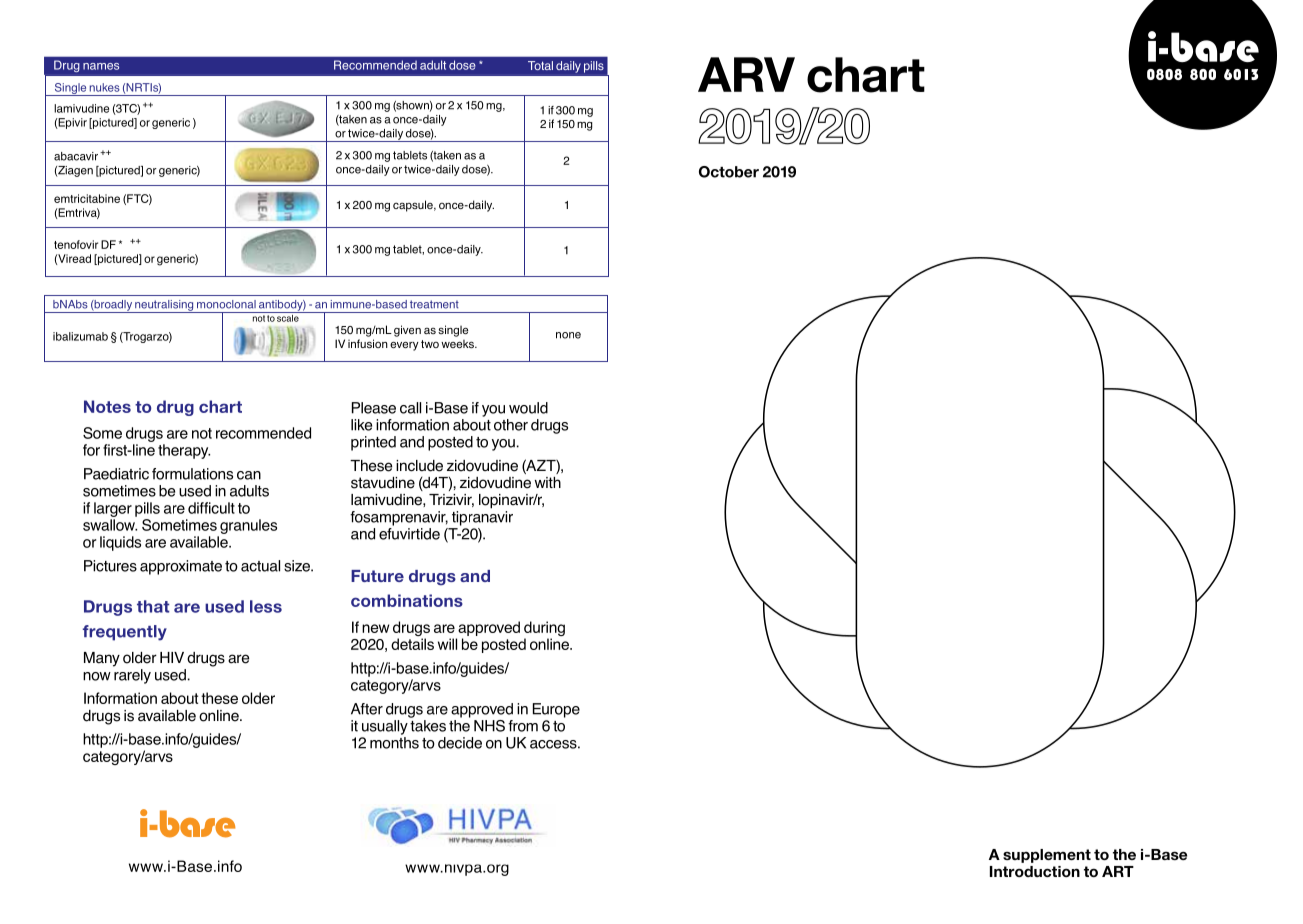 The height and width of the screenshot is (924, 1303). Describe the element at coordinates (105, 87) in the screenshot. I see `nukes` at that location.
